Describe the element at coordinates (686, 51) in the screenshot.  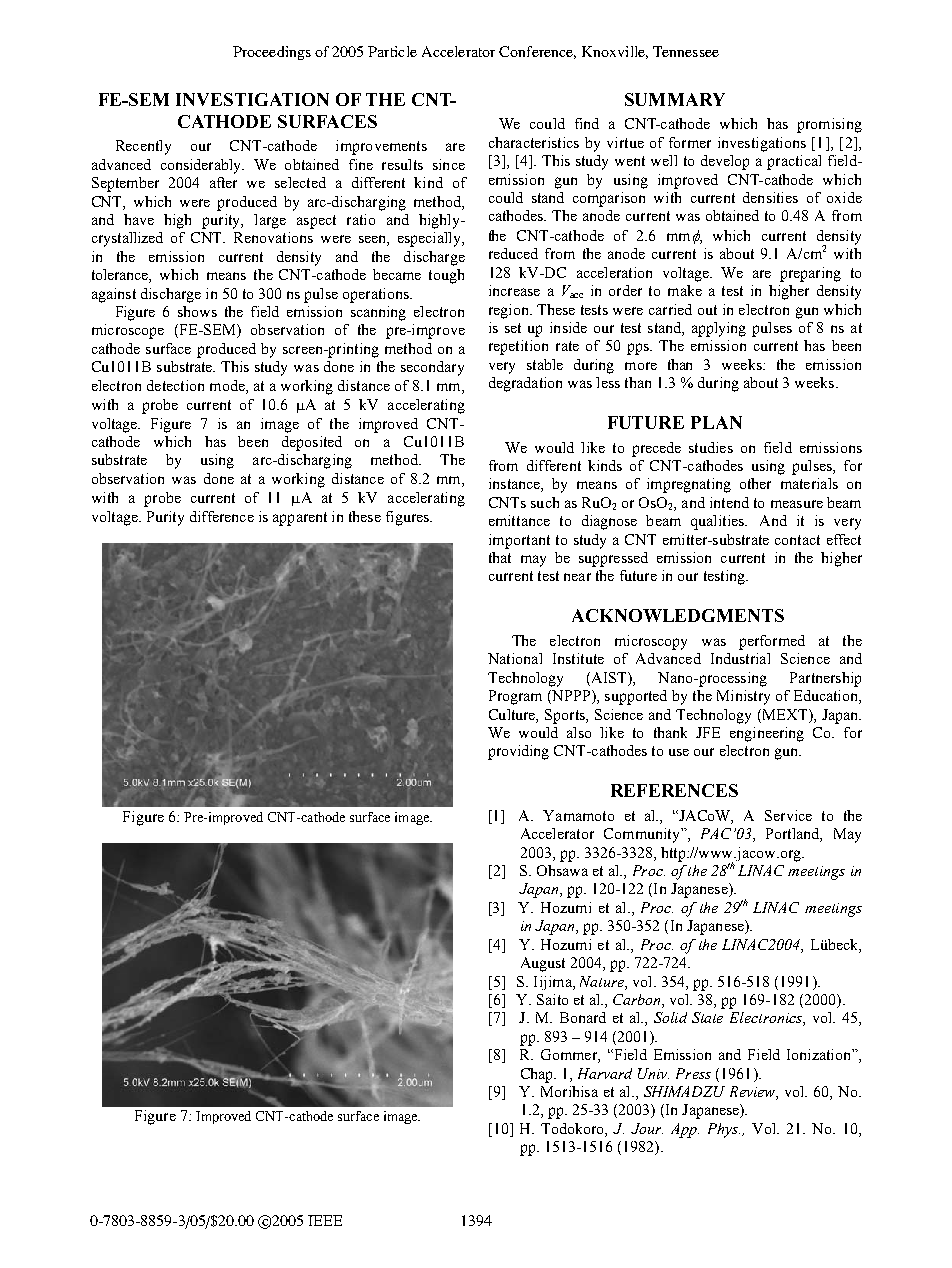
I see `Tennessee` at that location.
